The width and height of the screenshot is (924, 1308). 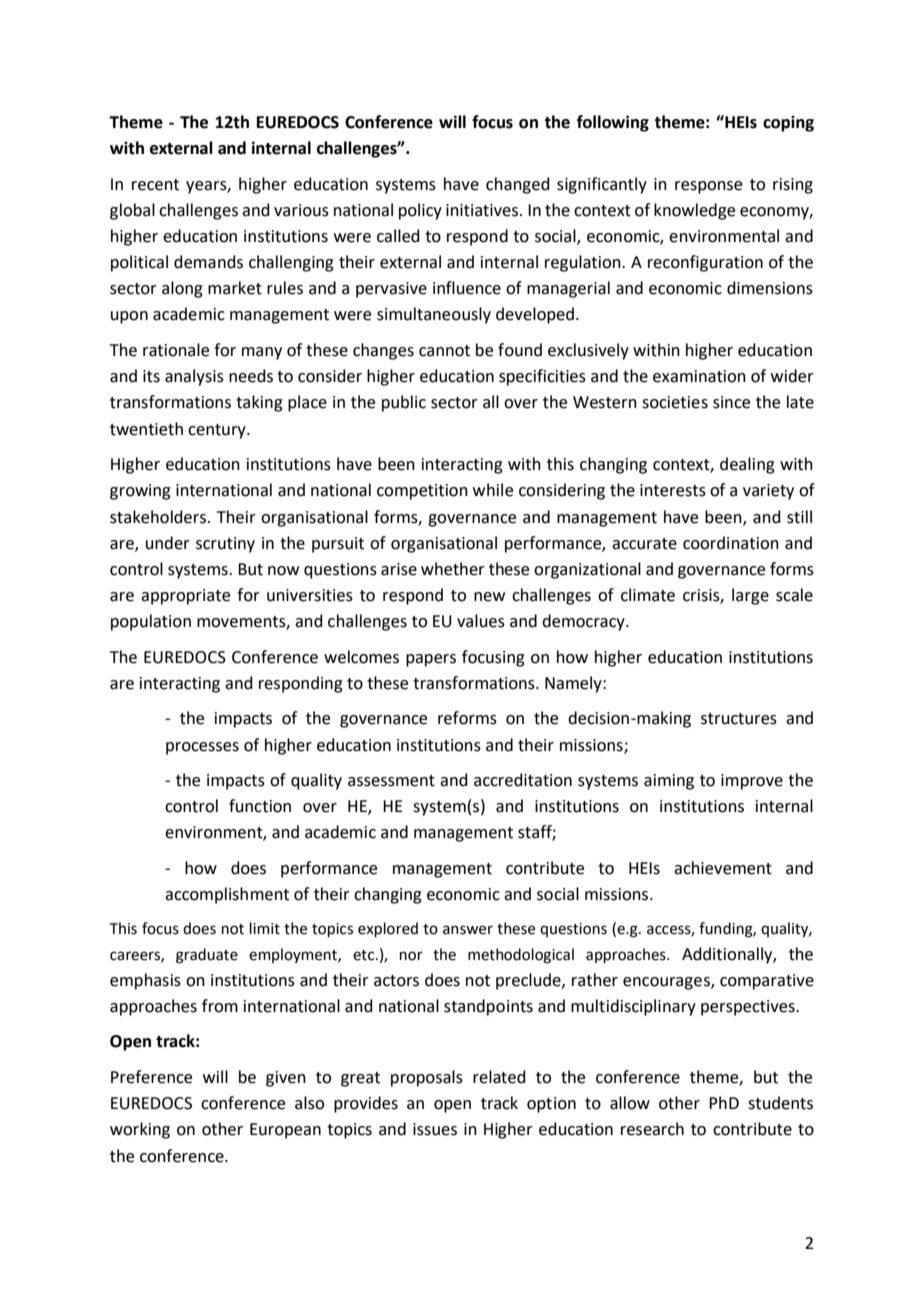 I want to click on scrutiny, so click(x=225, y=545).
